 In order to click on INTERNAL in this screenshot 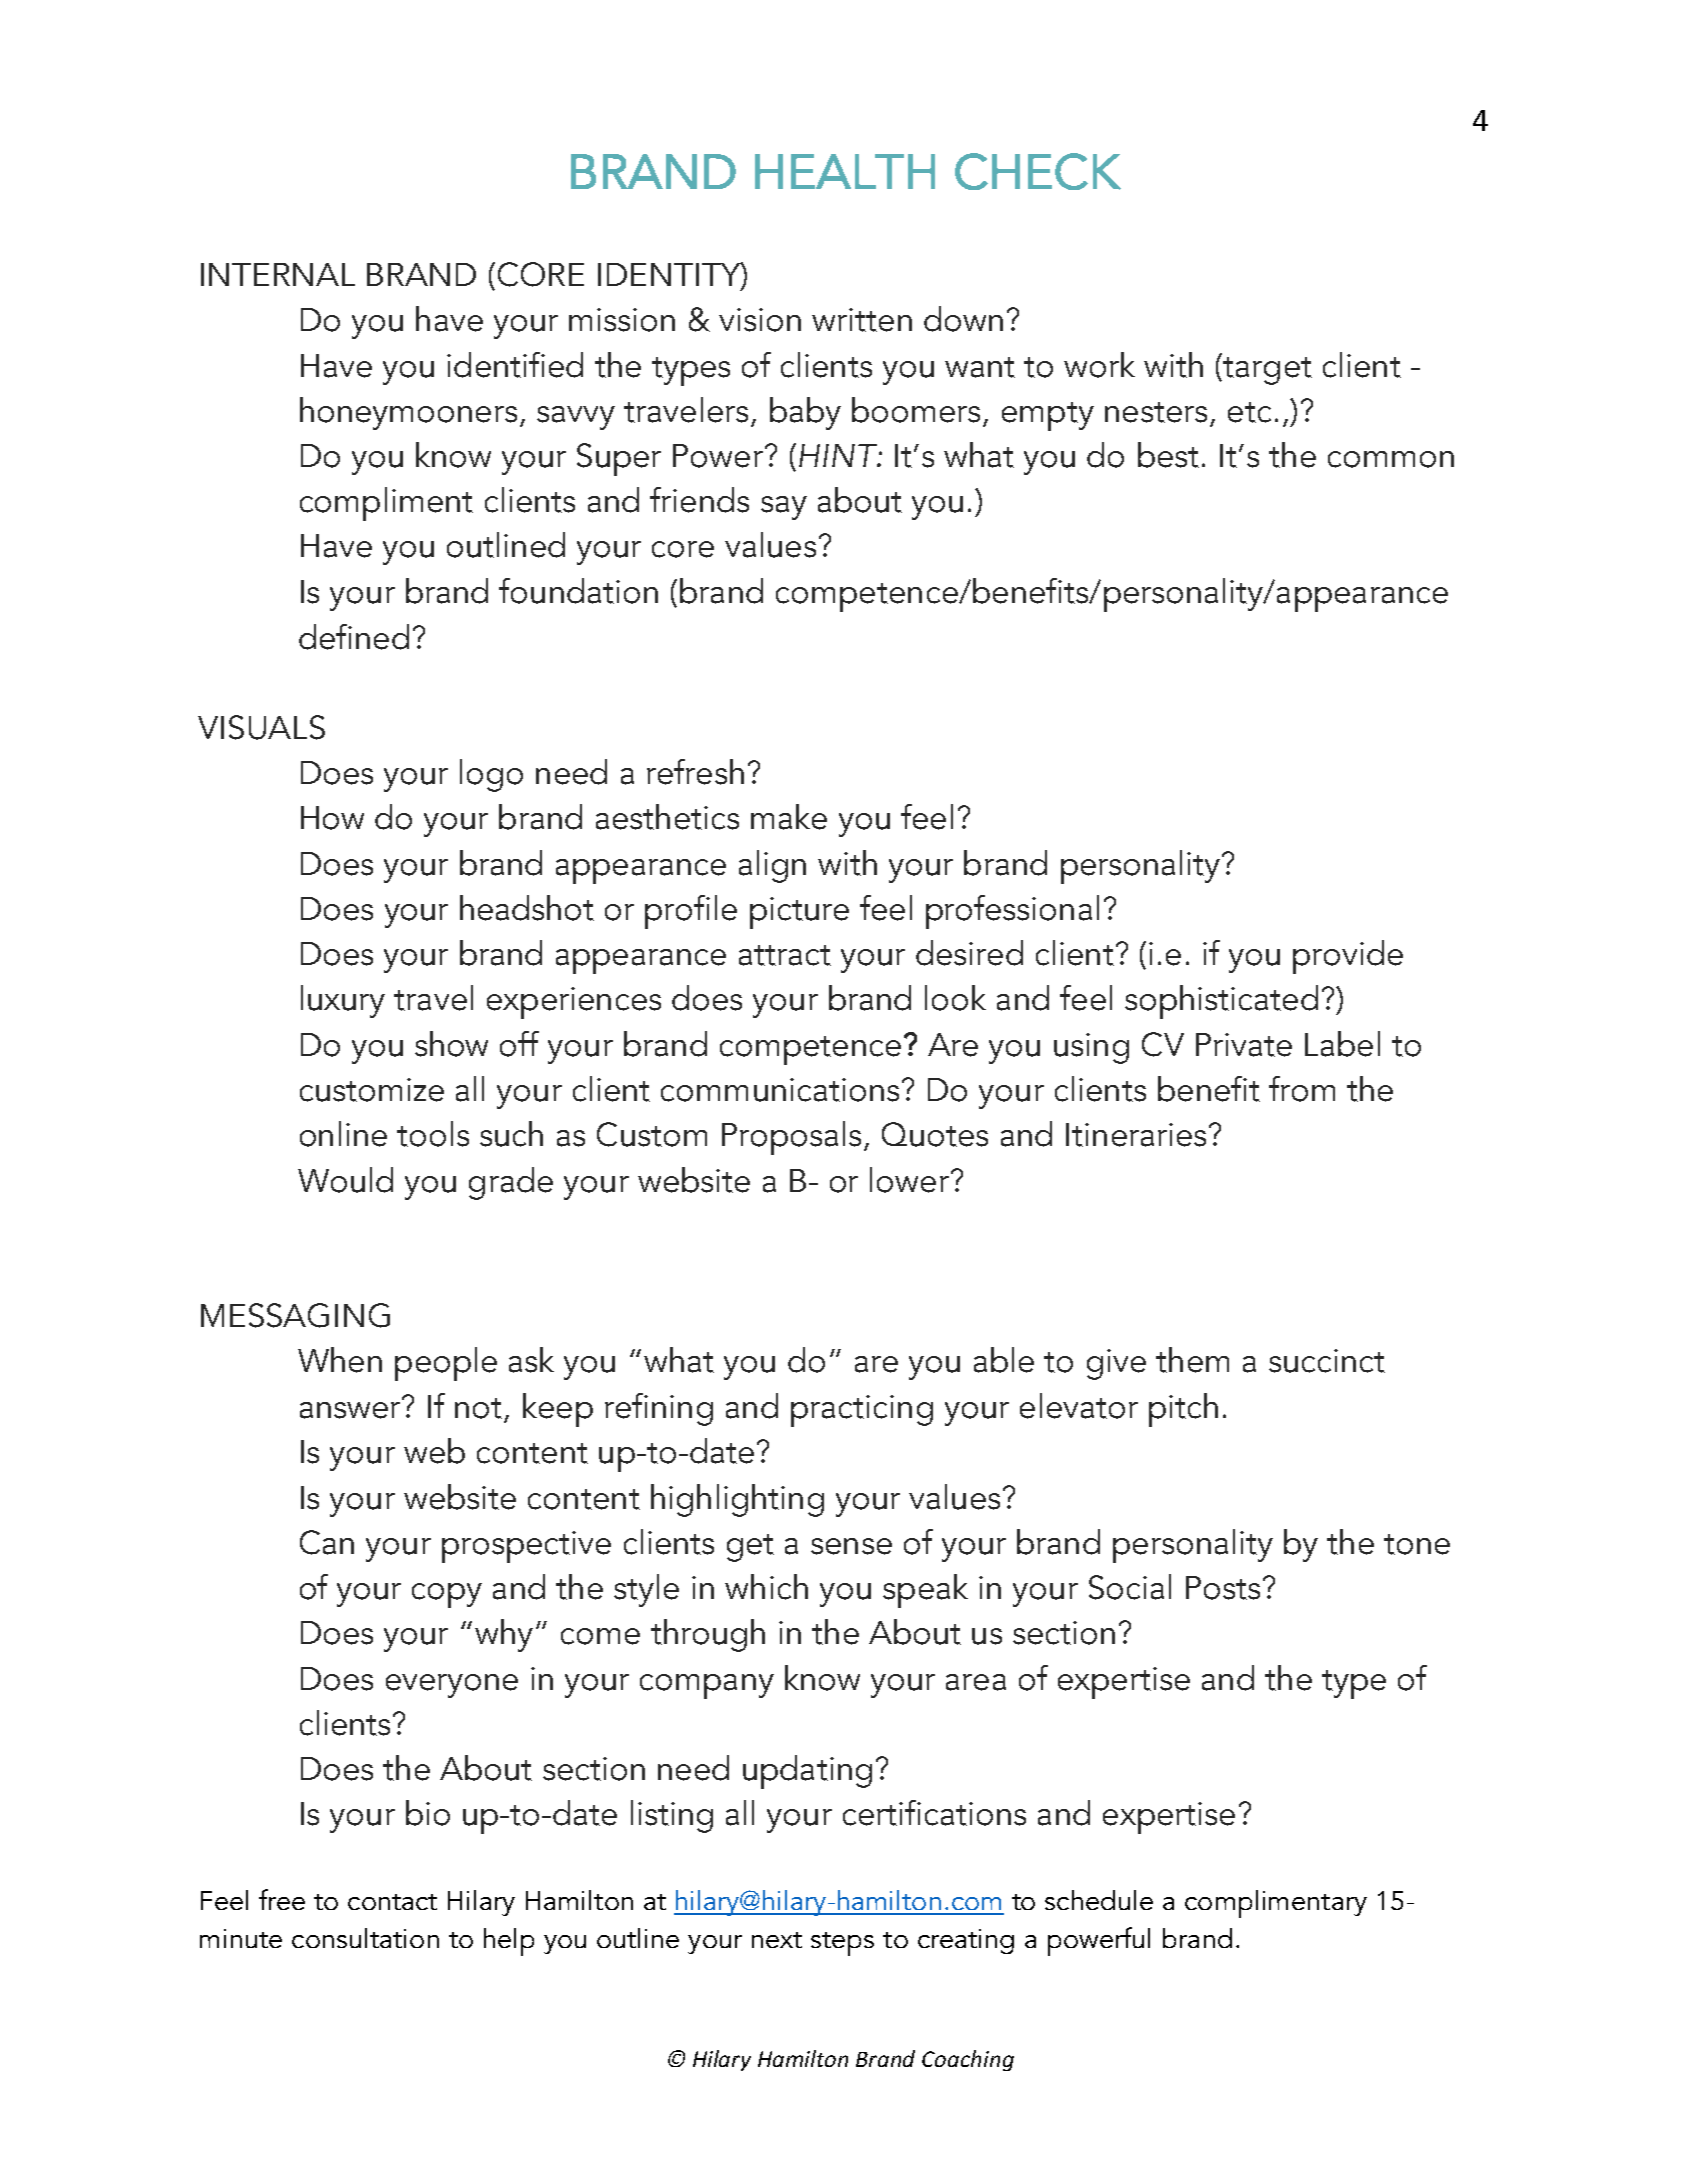, I will do `click(278, 274)`.
